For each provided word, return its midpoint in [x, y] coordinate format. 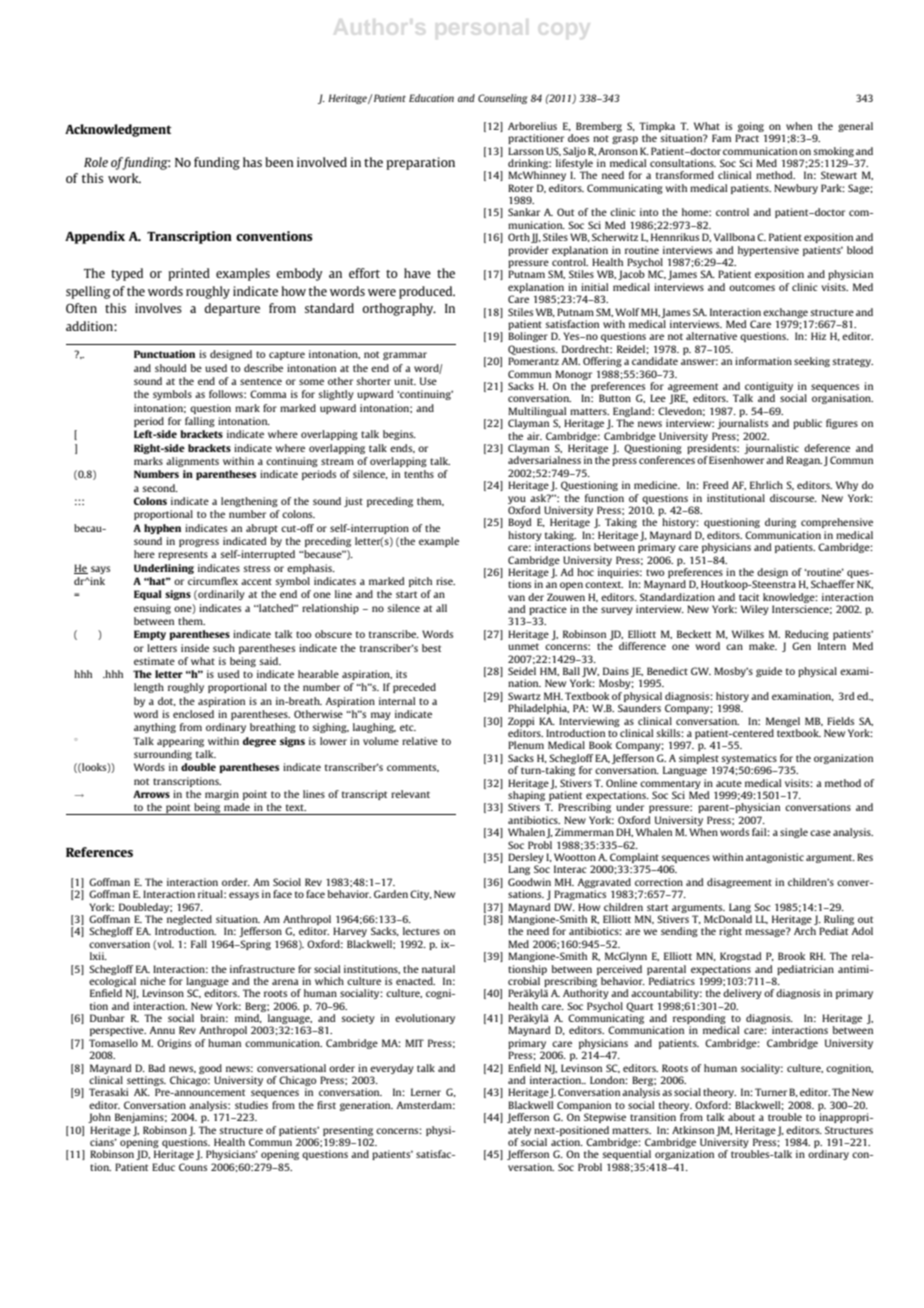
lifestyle [574, 164]
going [751, 127]
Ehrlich [766, 485]
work [124, 178]
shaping [528, 797]
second [160, 488]
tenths [419, 474]
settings [146, 1082]
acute [729, 783]
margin [222, 795]
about [741, 1117]
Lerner [426, 1092]
